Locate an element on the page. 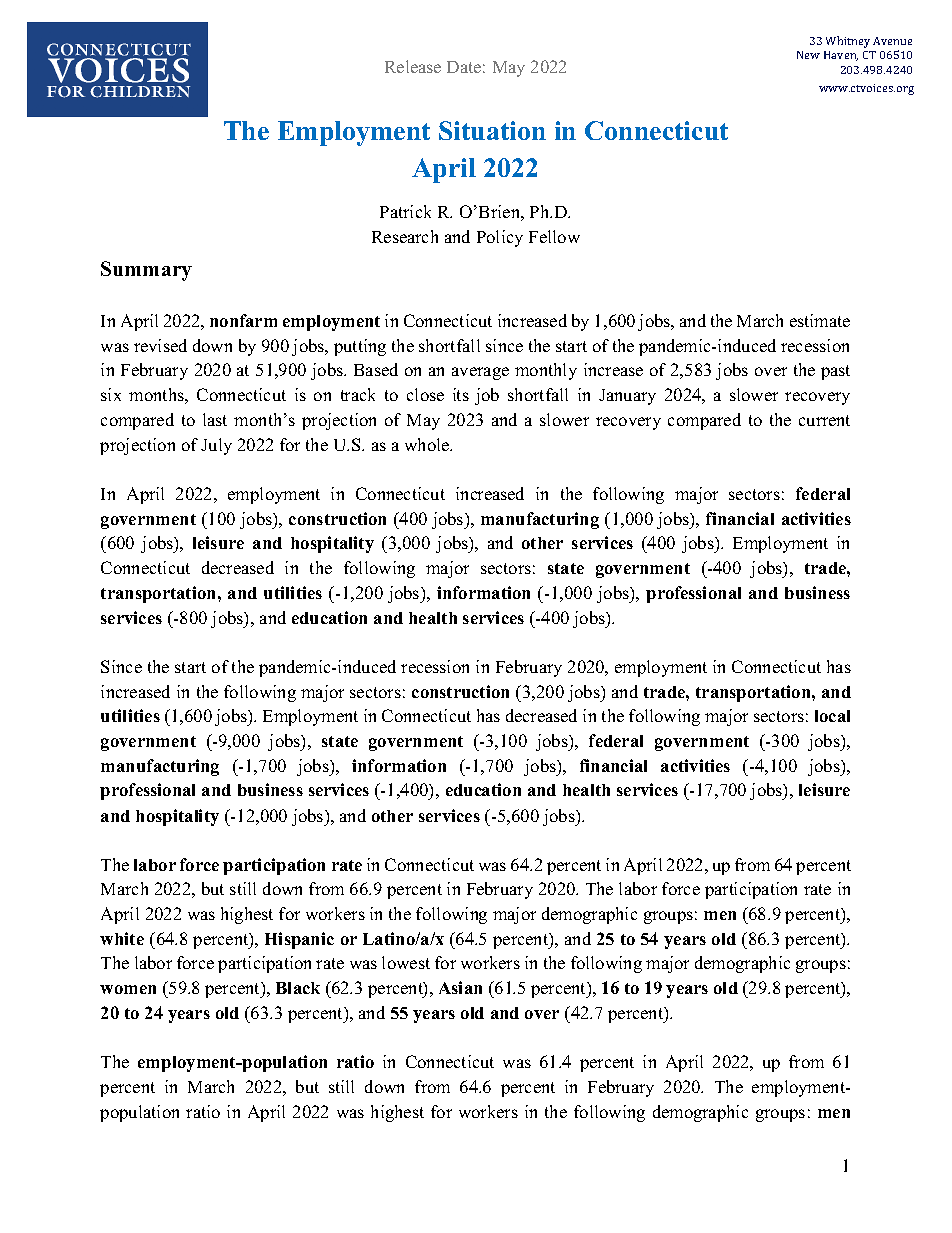 The image size is (952, 1233). Situation is located at coordinates (492, 130).
